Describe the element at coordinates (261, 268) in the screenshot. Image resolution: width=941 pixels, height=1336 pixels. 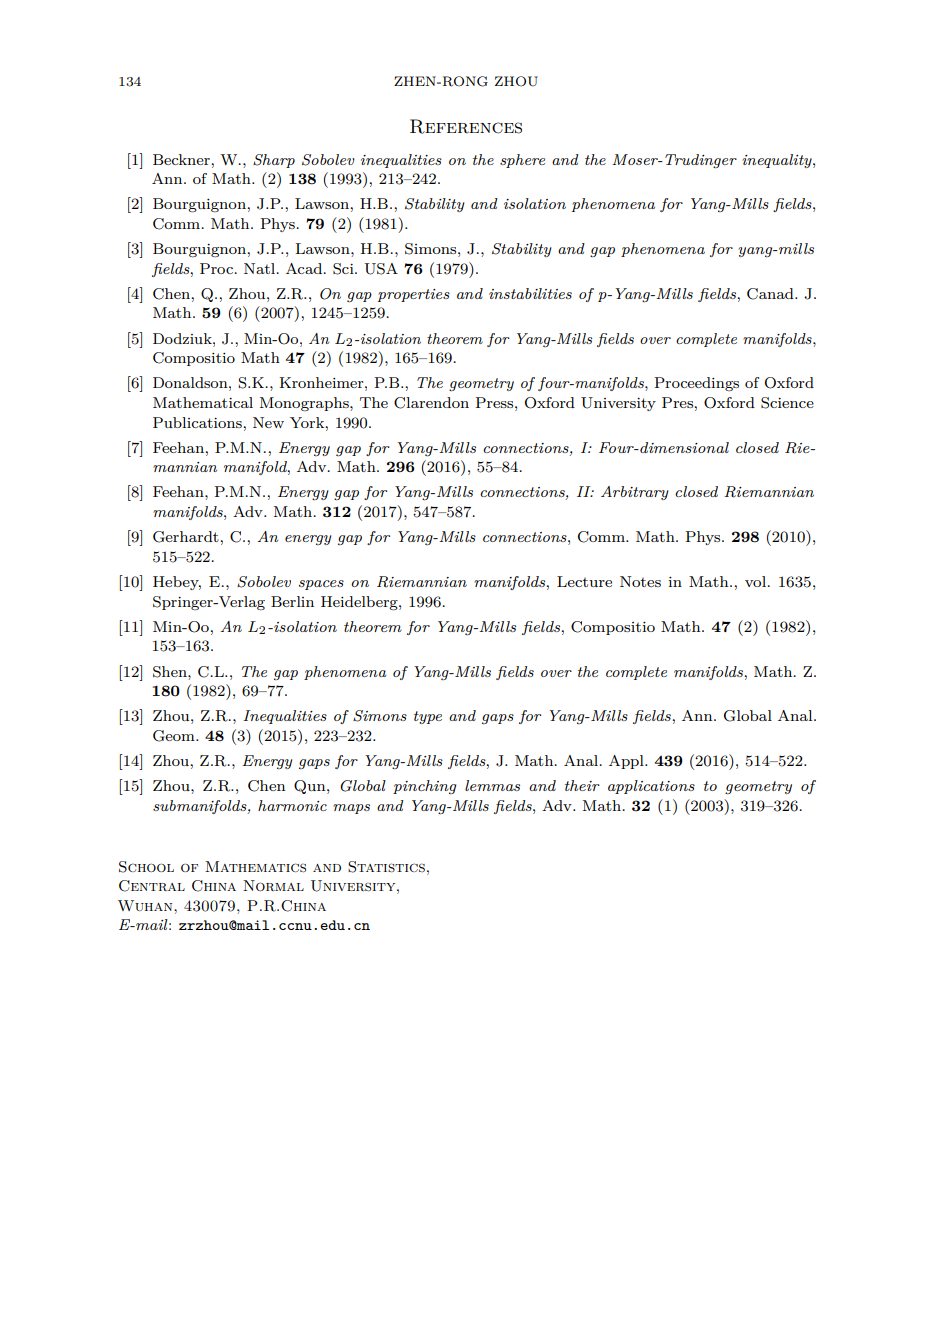
I see `Natl` at that location.
